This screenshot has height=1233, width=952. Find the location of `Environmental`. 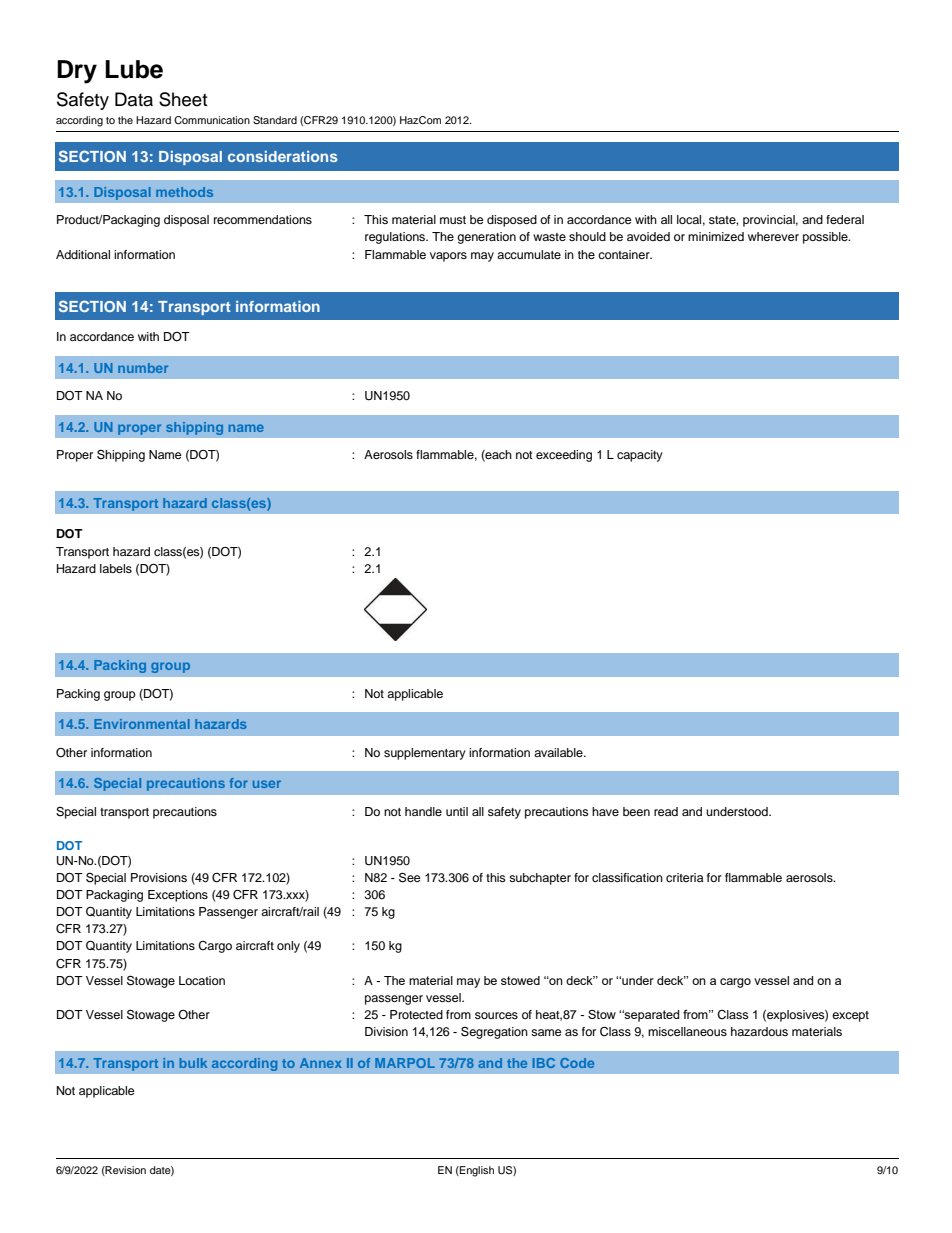

Environmental is located at coordinates (142, 724).
